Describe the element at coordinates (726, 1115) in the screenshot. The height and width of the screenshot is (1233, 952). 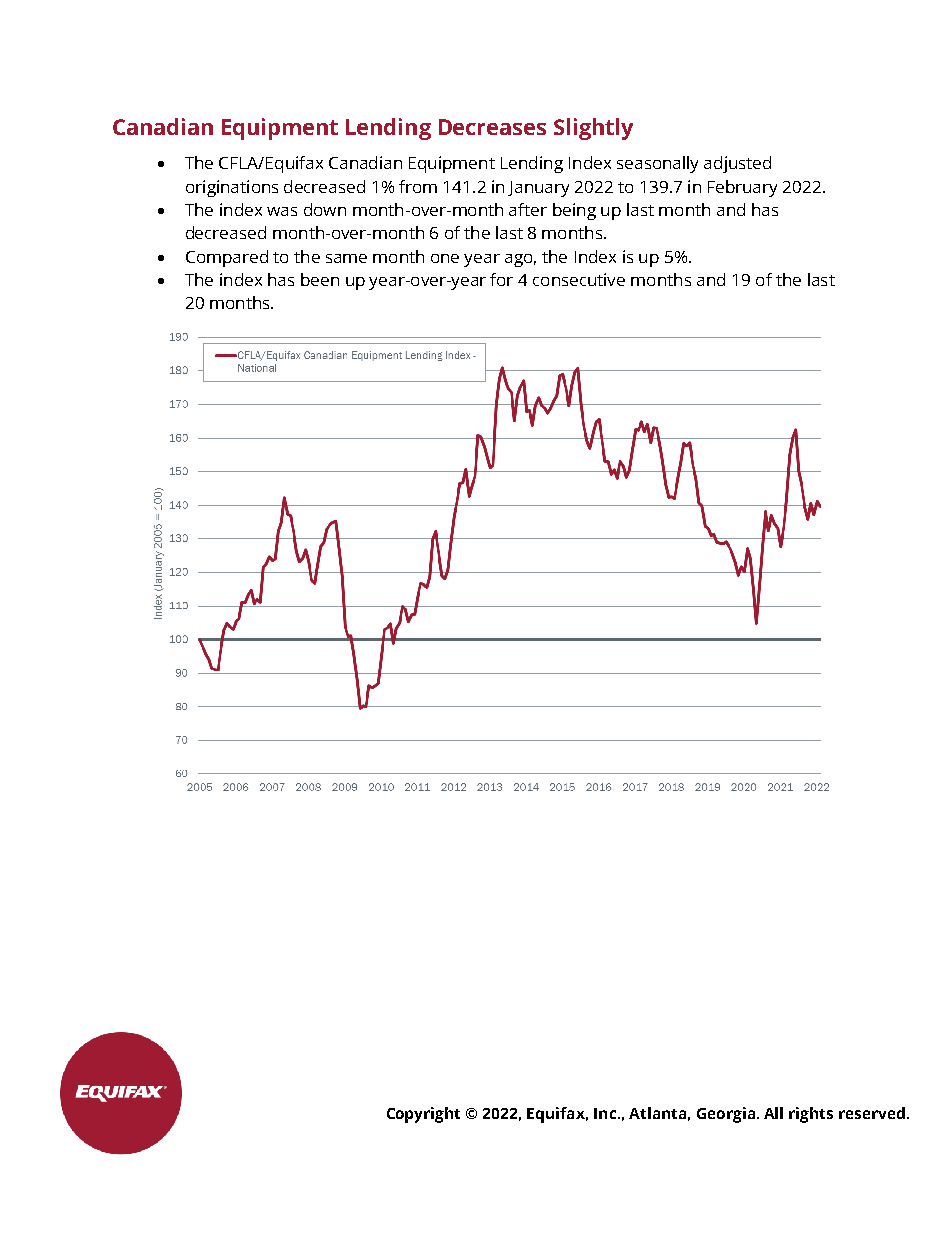
I see `Georgia` at that location.
